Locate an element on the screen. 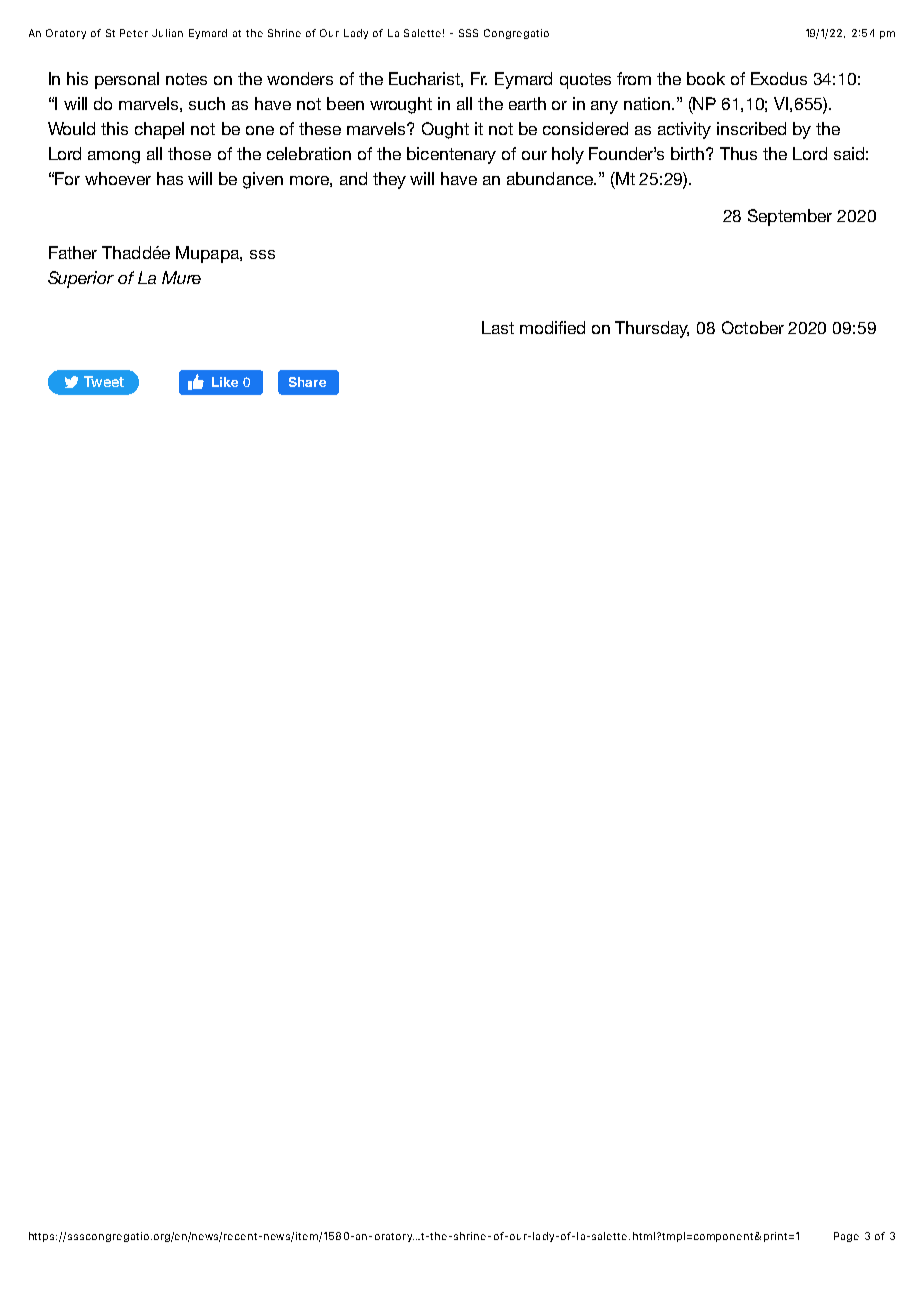 This screenshot has height=1308, width=924. Last is located at coordinates (498, 327).
